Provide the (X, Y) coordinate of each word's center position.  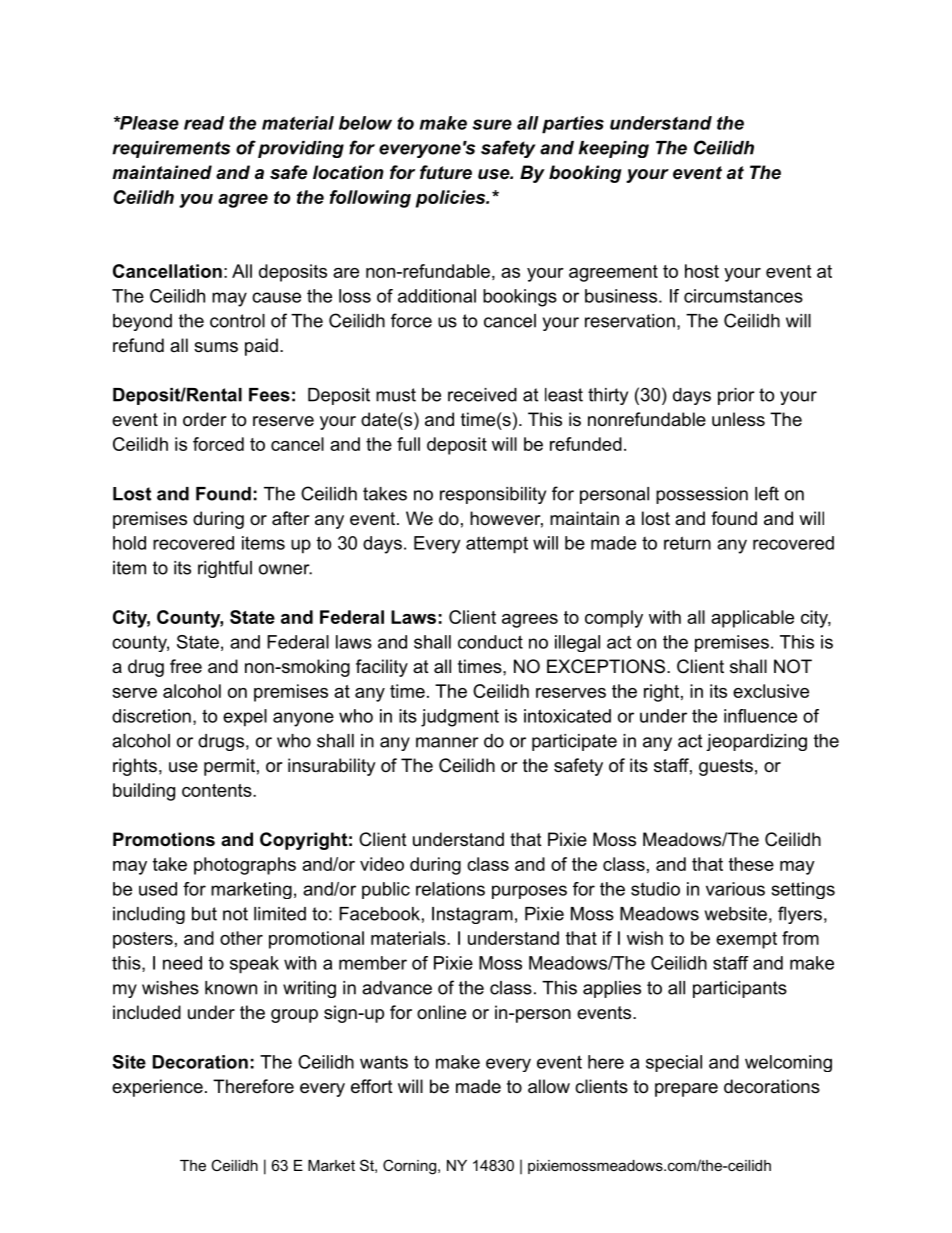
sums (216, 347)
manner (447, 742)
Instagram (472, 915)
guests (726, 767)
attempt (497, 545)
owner (285, 569)
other (241, 938)
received (482, 395)
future (446, 172)
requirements (171, 149)
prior (736, 396)
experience (157, 1088)
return (687, 543)
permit (229, 767)
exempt (746, 940)
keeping (614, 149)
